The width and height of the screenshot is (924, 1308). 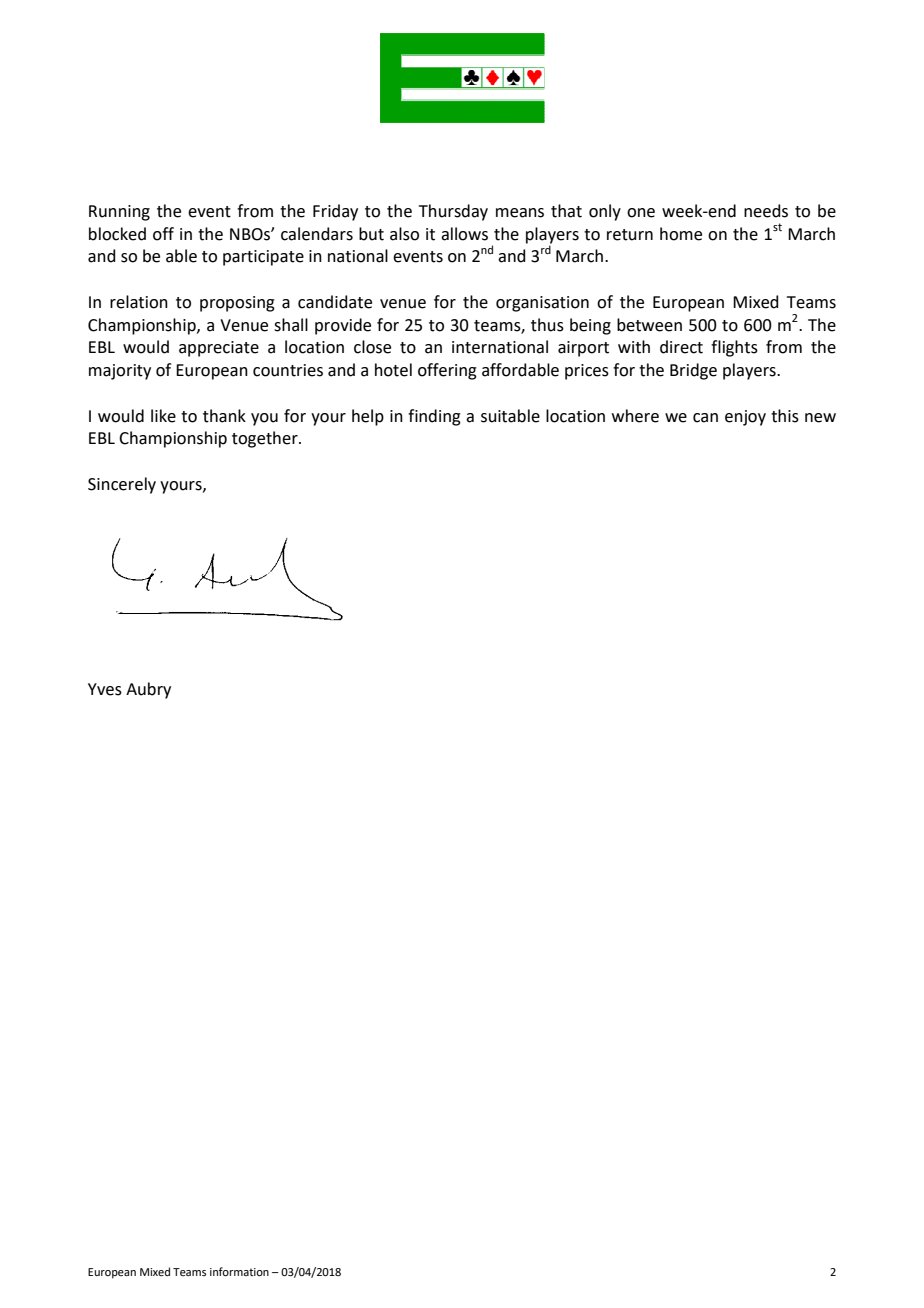 I want to click on allows, so click(x=464, y=234).
